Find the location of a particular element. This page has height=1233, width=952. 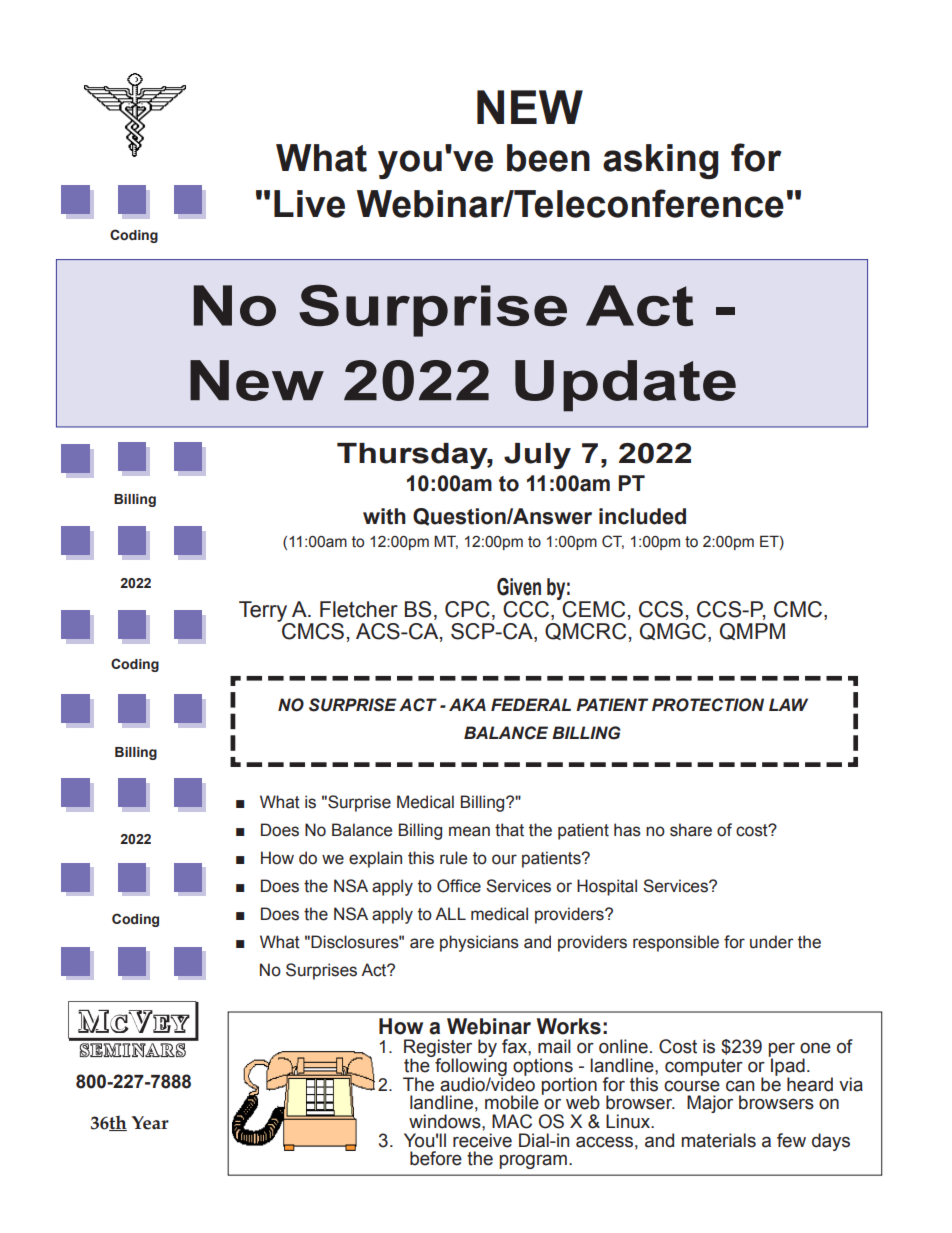

Terry is located at coordinates (264, 612).
